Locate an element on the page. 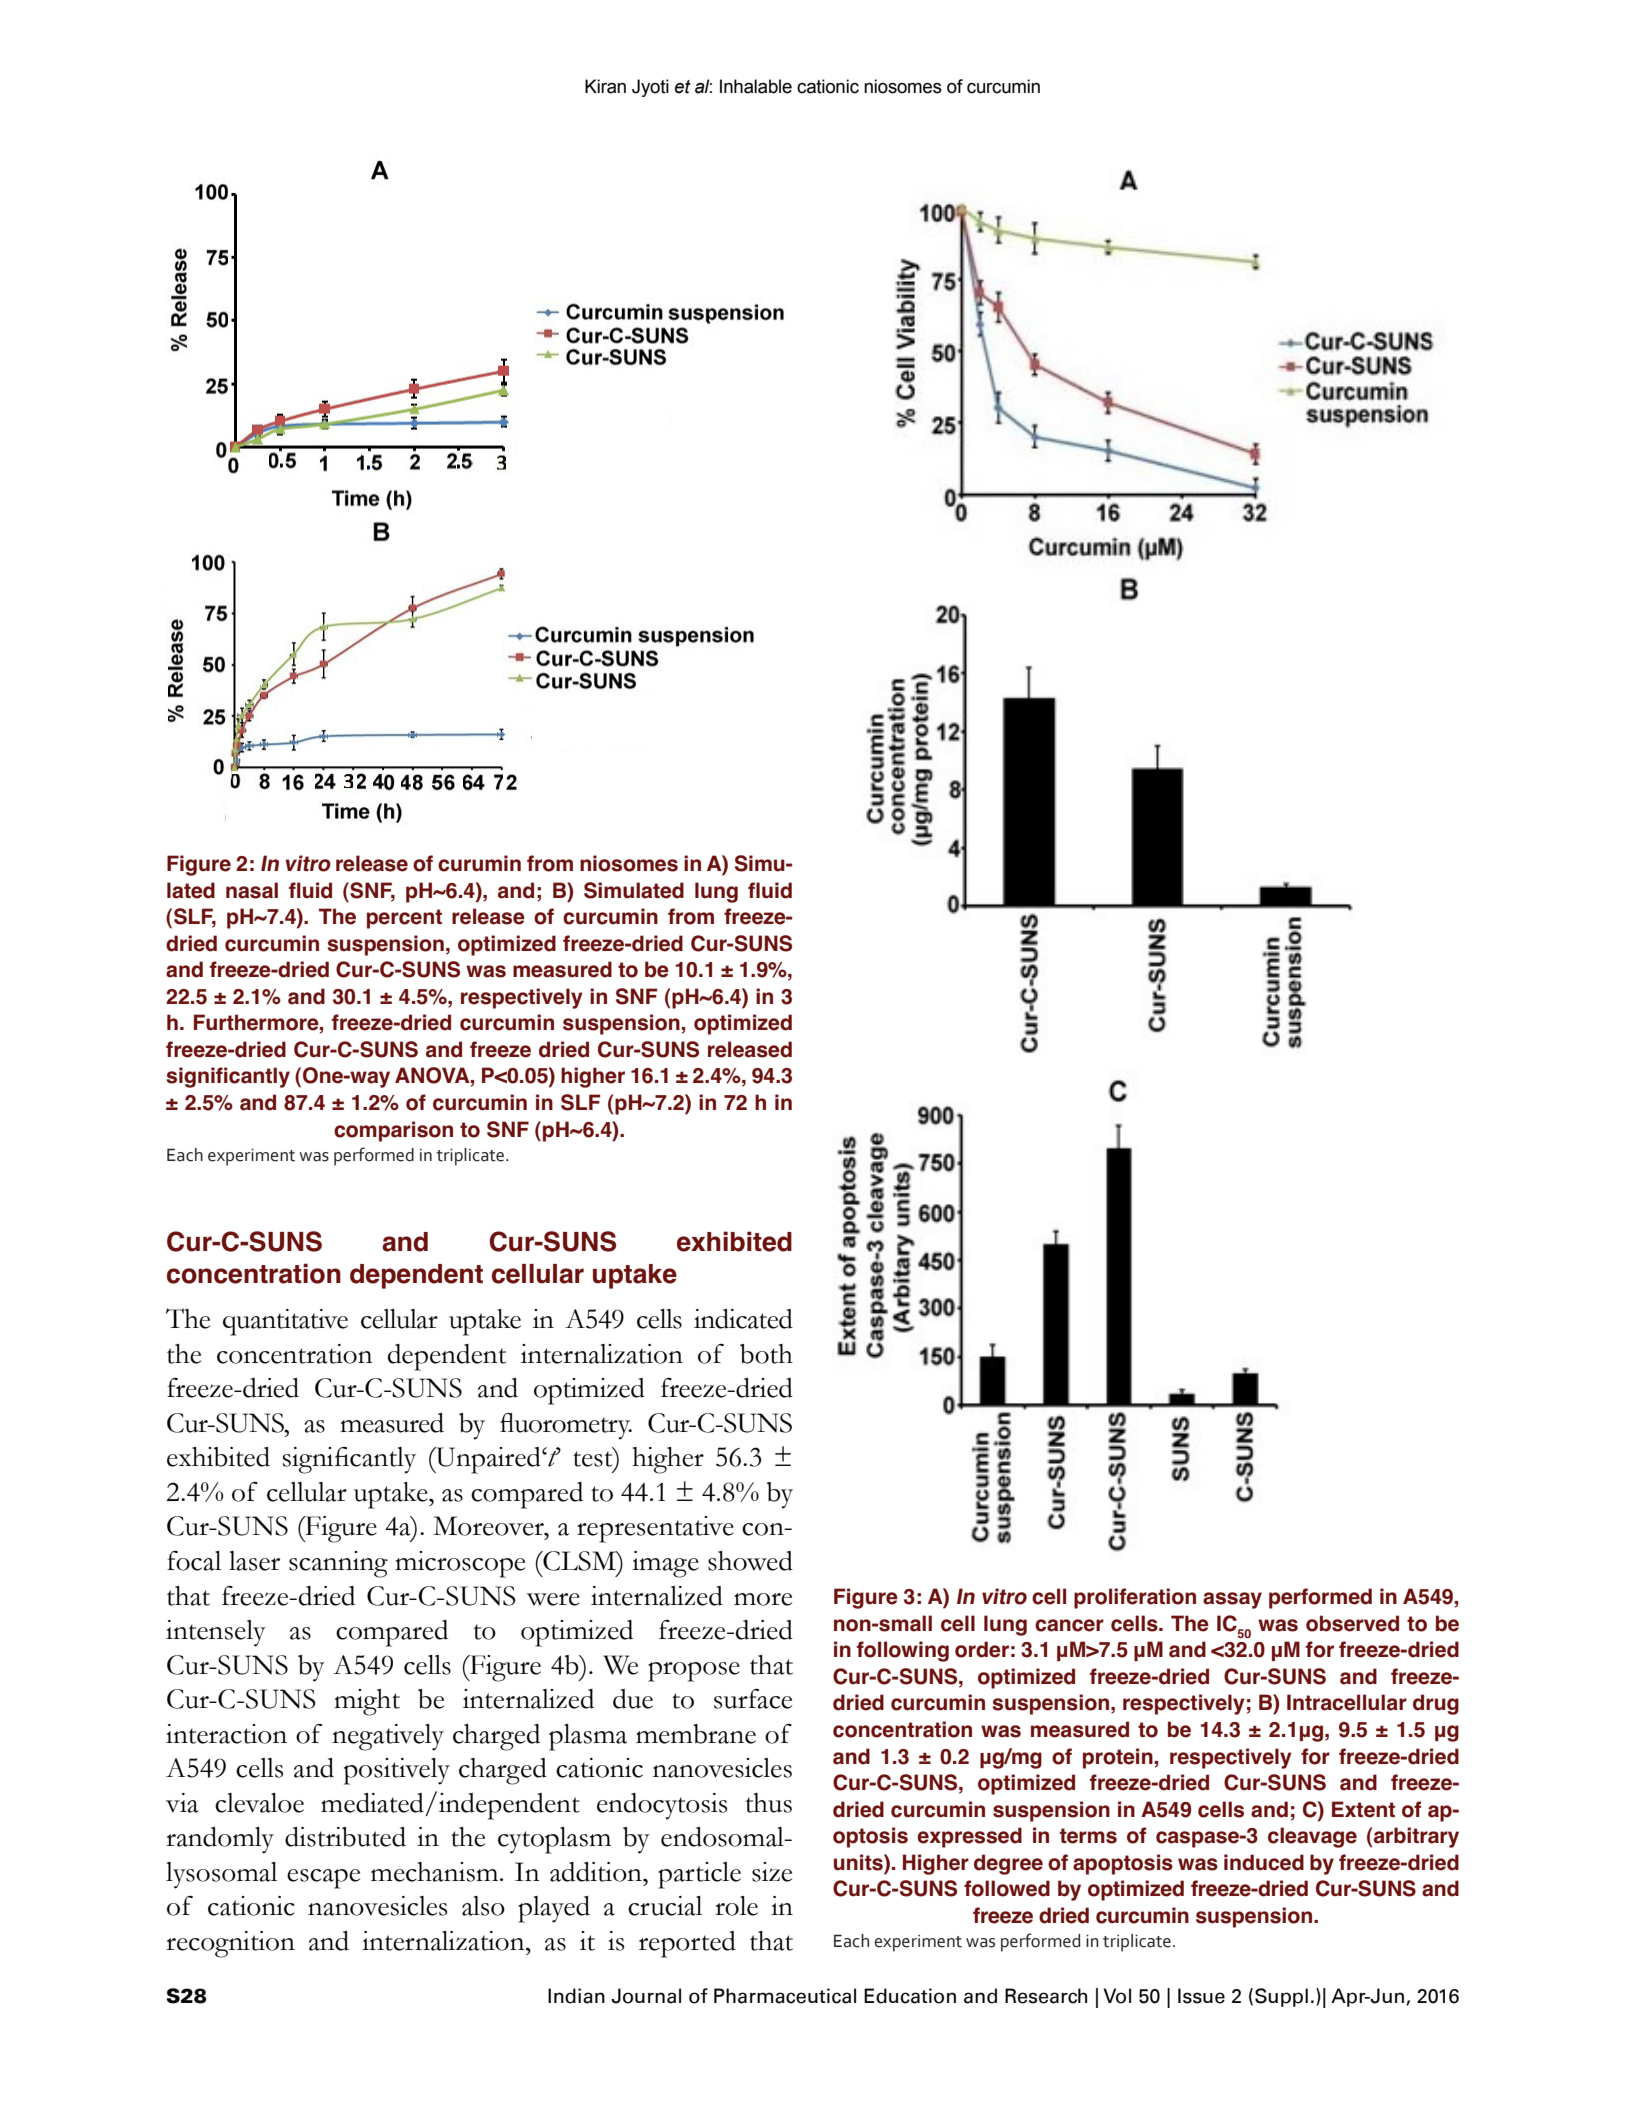  Kiran is located at coordinates (605, 86).
